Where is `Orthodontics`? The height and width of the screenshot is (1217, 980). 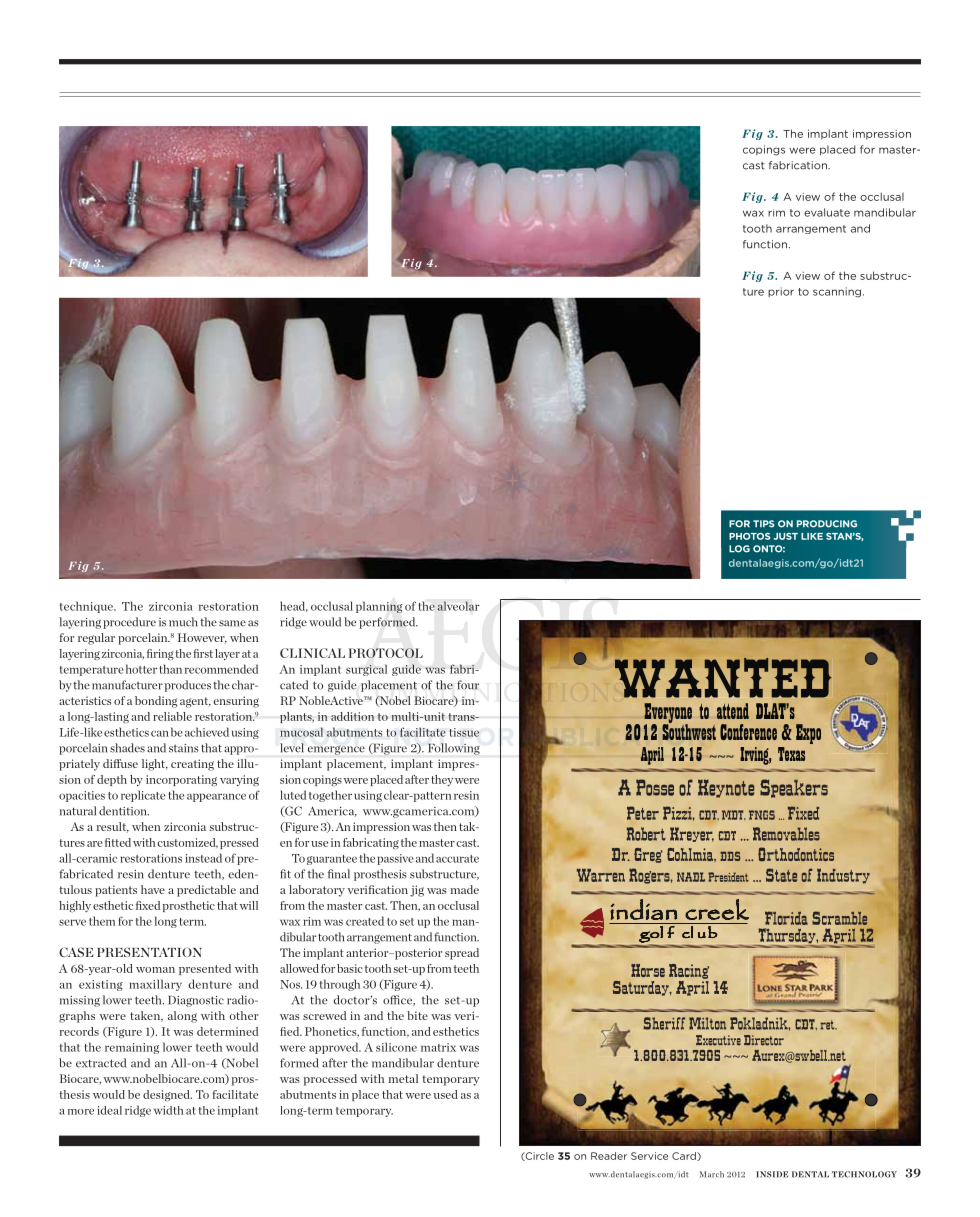
Orthodontics is located at coordinates (796, 854).
